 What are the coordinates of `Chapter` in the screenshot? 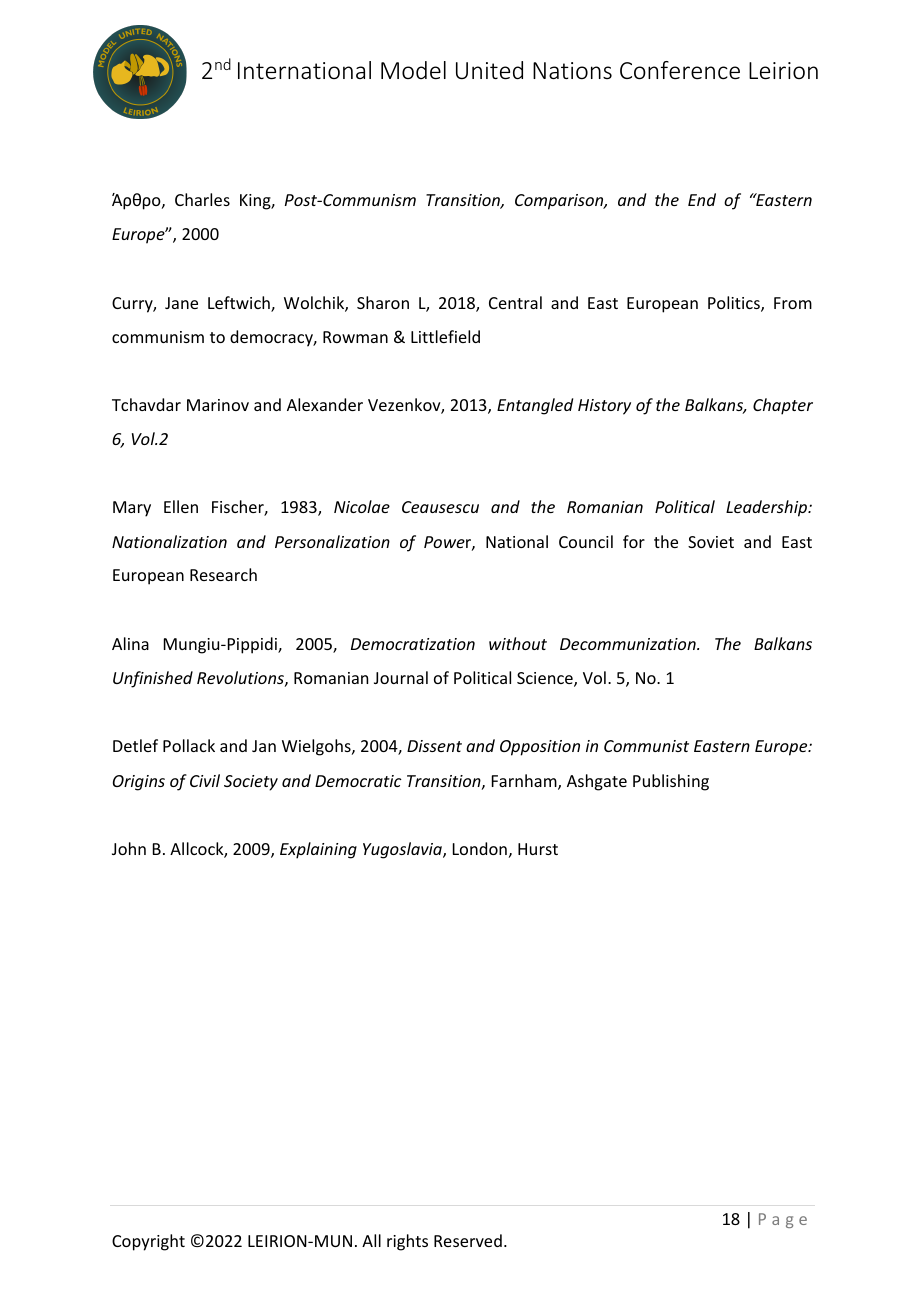 It's located at (783, 406).
